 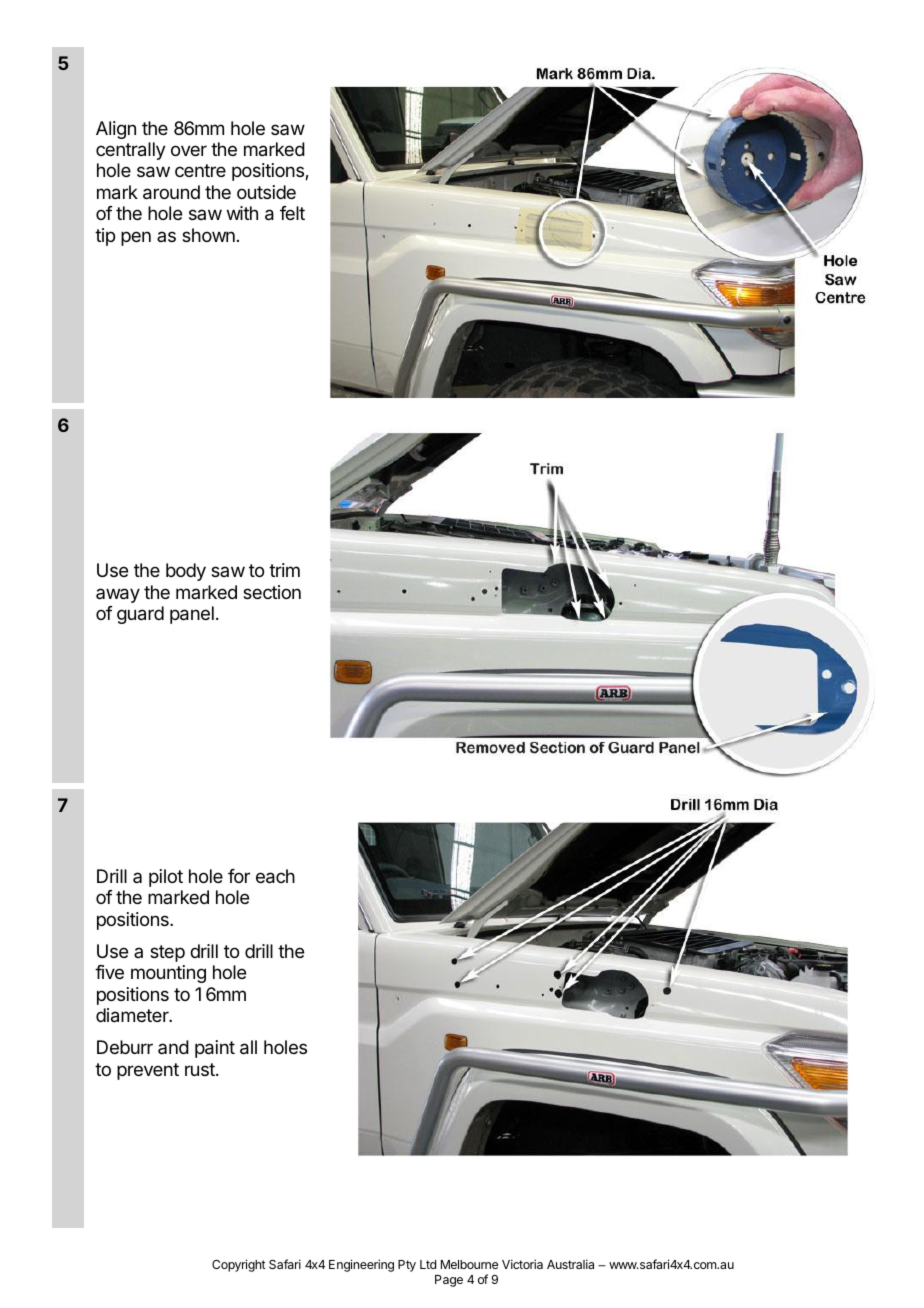 What do you see at coordinates (275, 876) in the screenshot?
I see `each` at bounding box center [275, 876].
